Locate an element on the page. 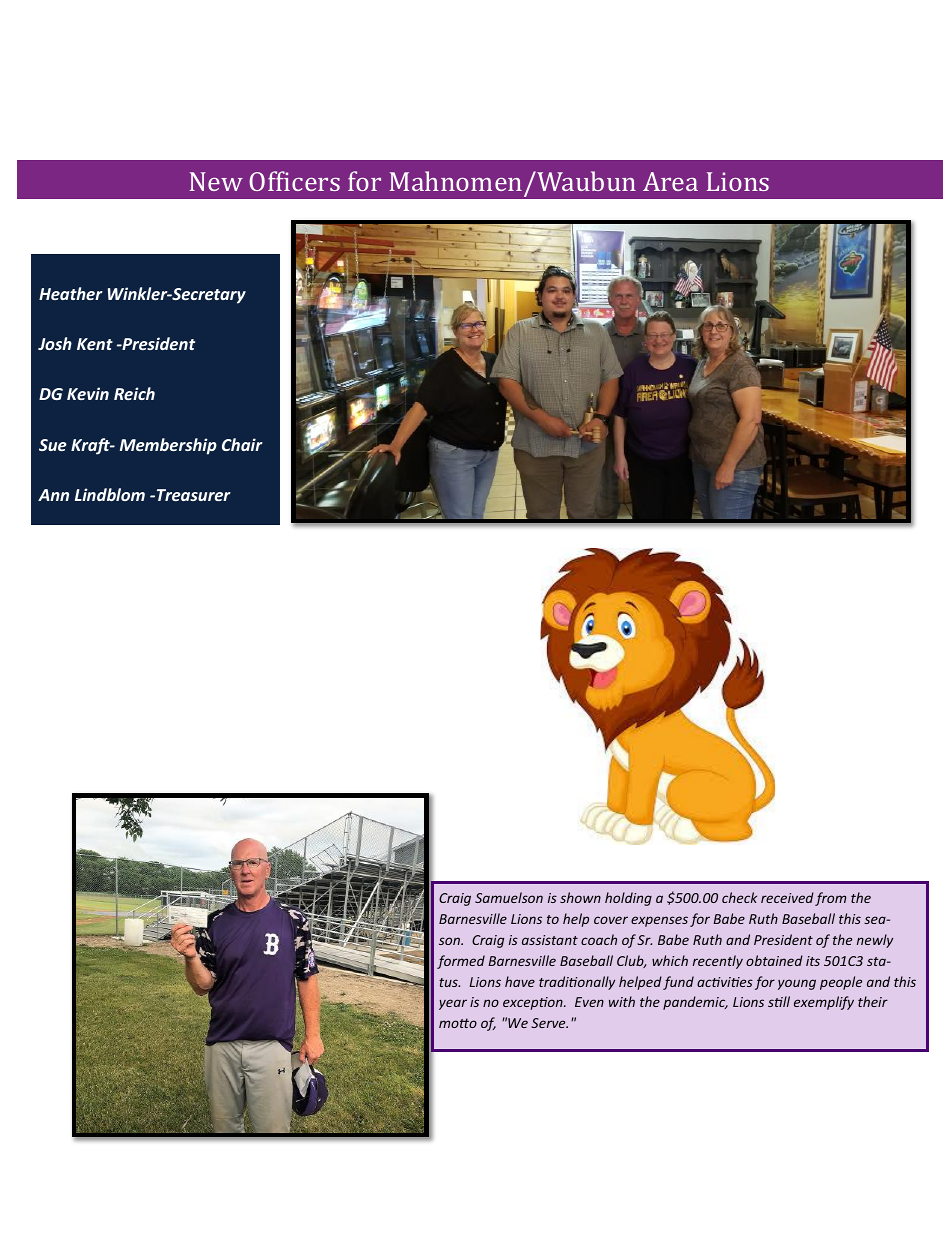  Reich is located at coordinates (134, 393).
